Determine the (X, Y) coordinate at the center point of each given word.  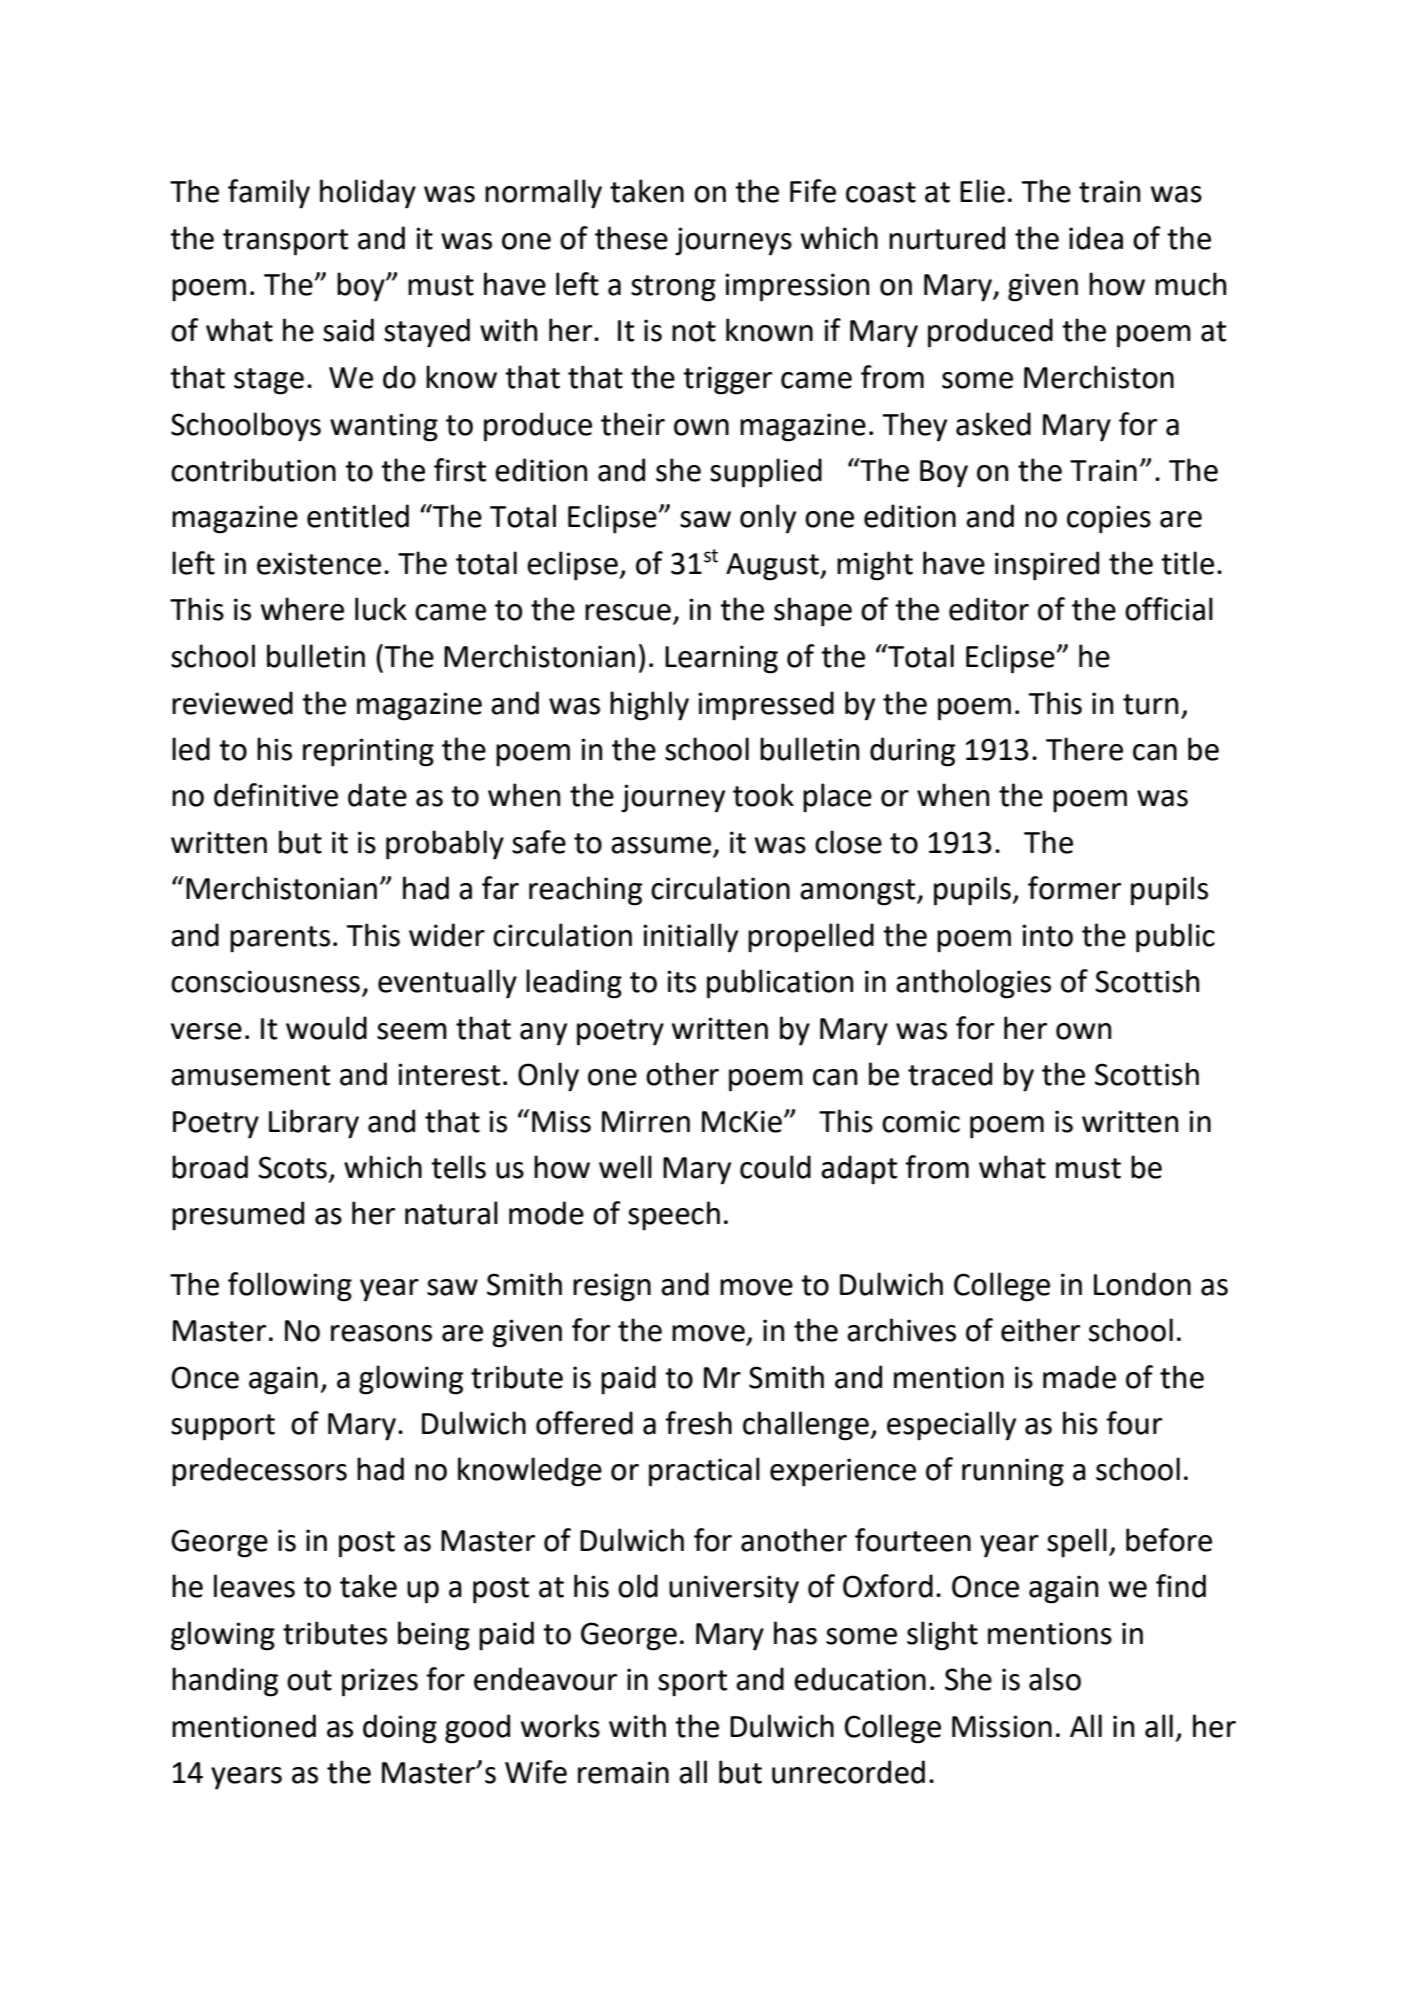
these (631, 238)
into (1047, 935)
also (1055, 1679)
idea (1096, 238)
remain (623, 1772)
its (681, 981)
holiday (368, 194)
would (326, 1028)
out (309, 1680)
